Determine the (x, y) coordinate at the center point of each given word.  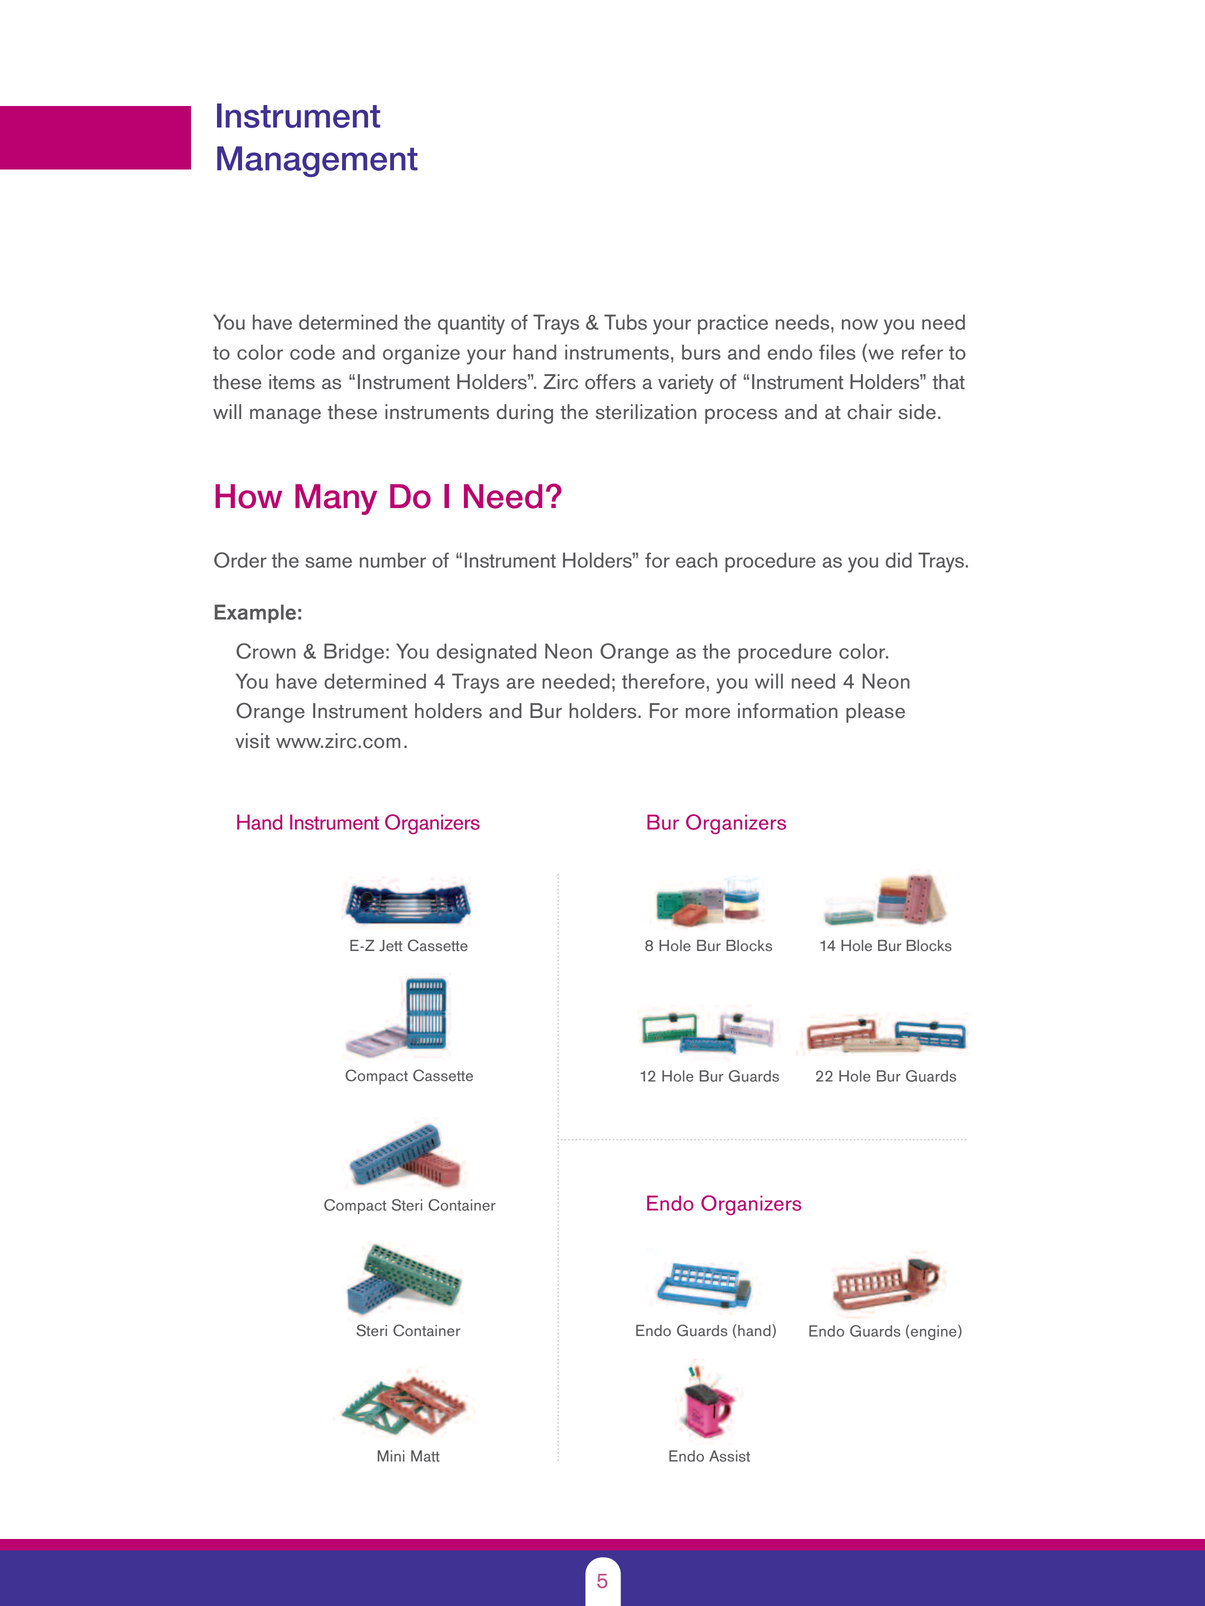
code (312, 352)
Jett (390, 946)
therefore (664, 681)
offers (610, 382)
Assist (729, 1456)
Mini (391, 1456)
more (708, 713)
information (788, 711)
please (875, 713)
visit (253, 741)
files (837, 352)
